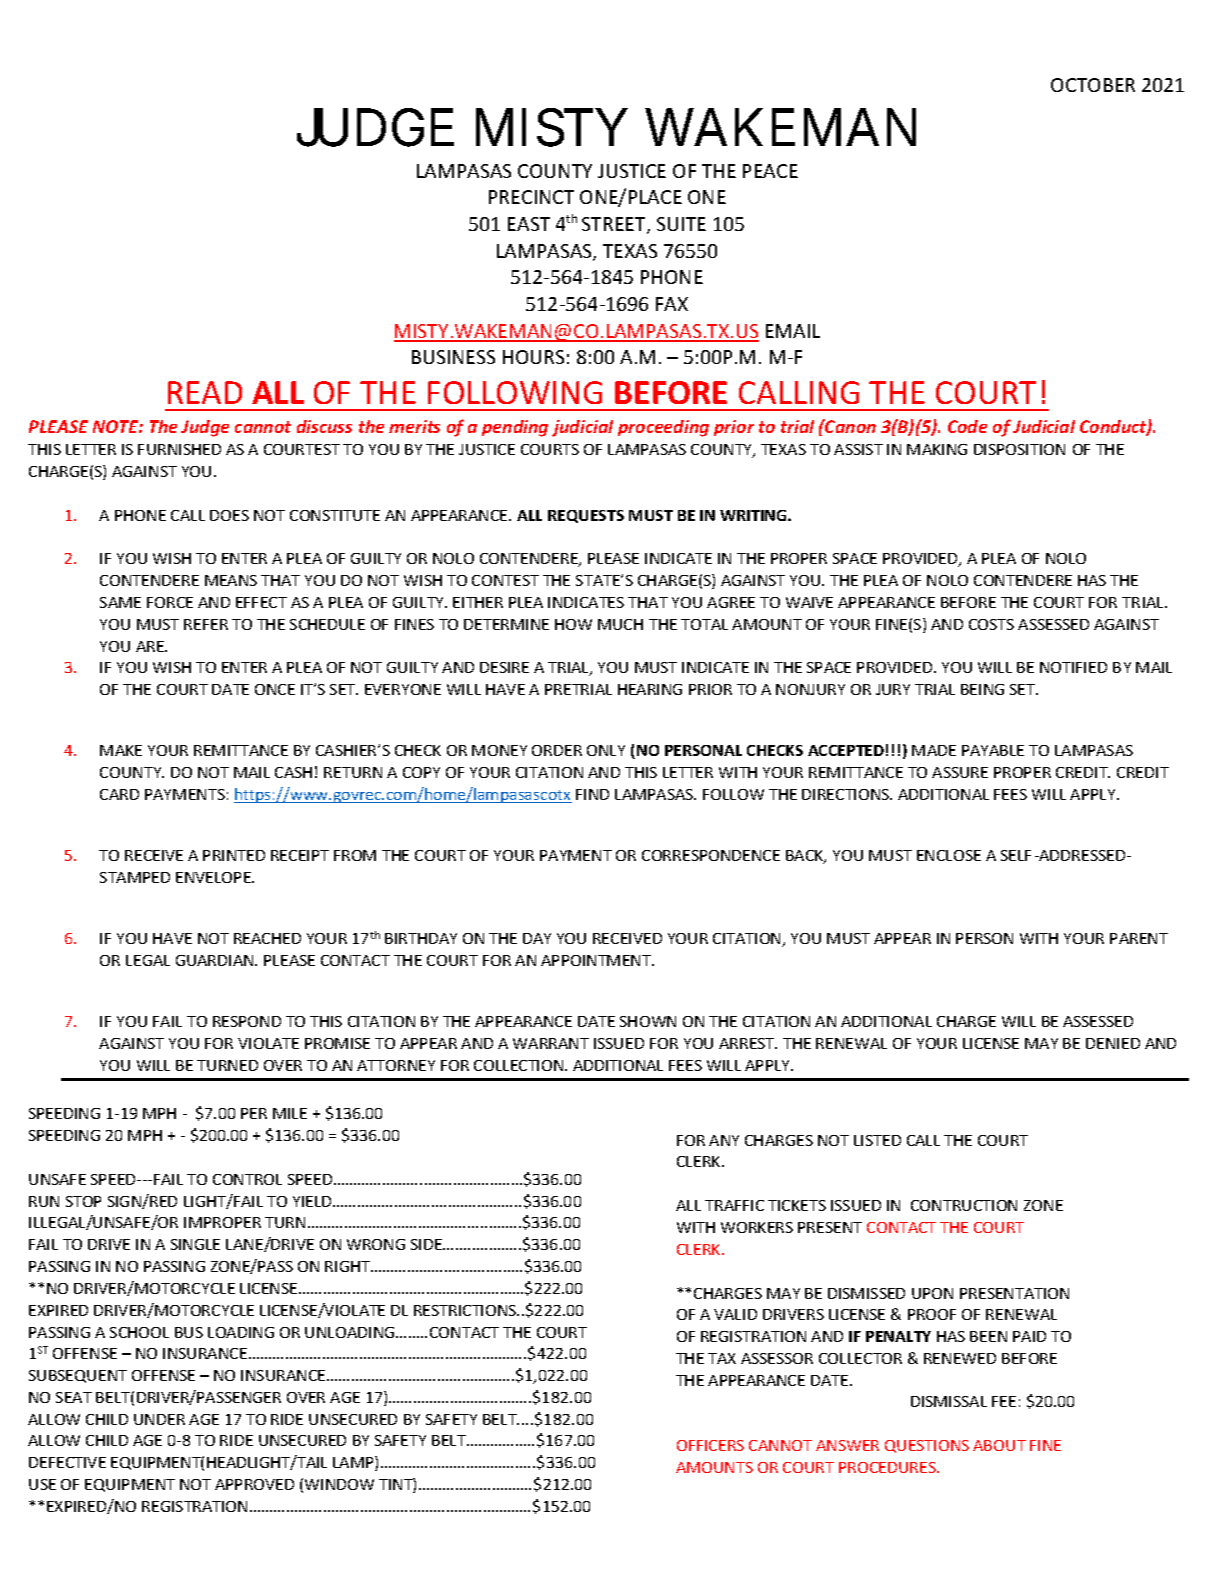 Image resolution: width=1214 pixels, height=1572 pixels. Describe the element at coordinates (960, 772) in the document. I see `ASSURE` at that location.
